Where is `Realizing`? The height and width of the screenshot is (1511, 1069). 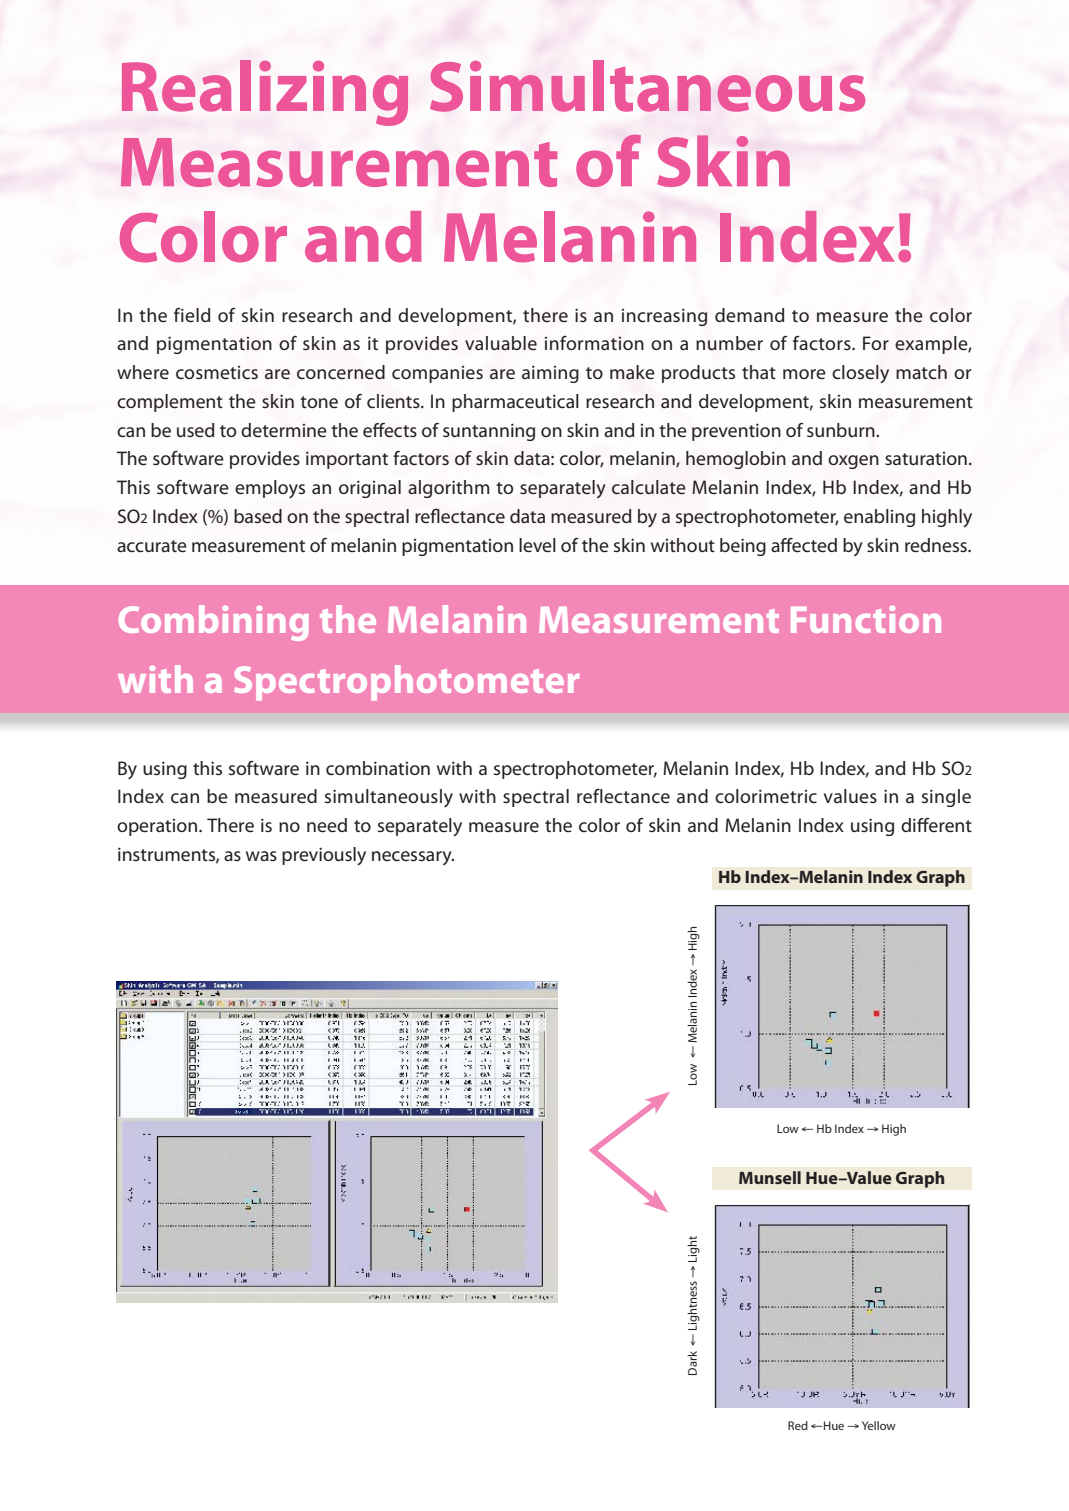
Realizing is located at coordinates (265, 93).
